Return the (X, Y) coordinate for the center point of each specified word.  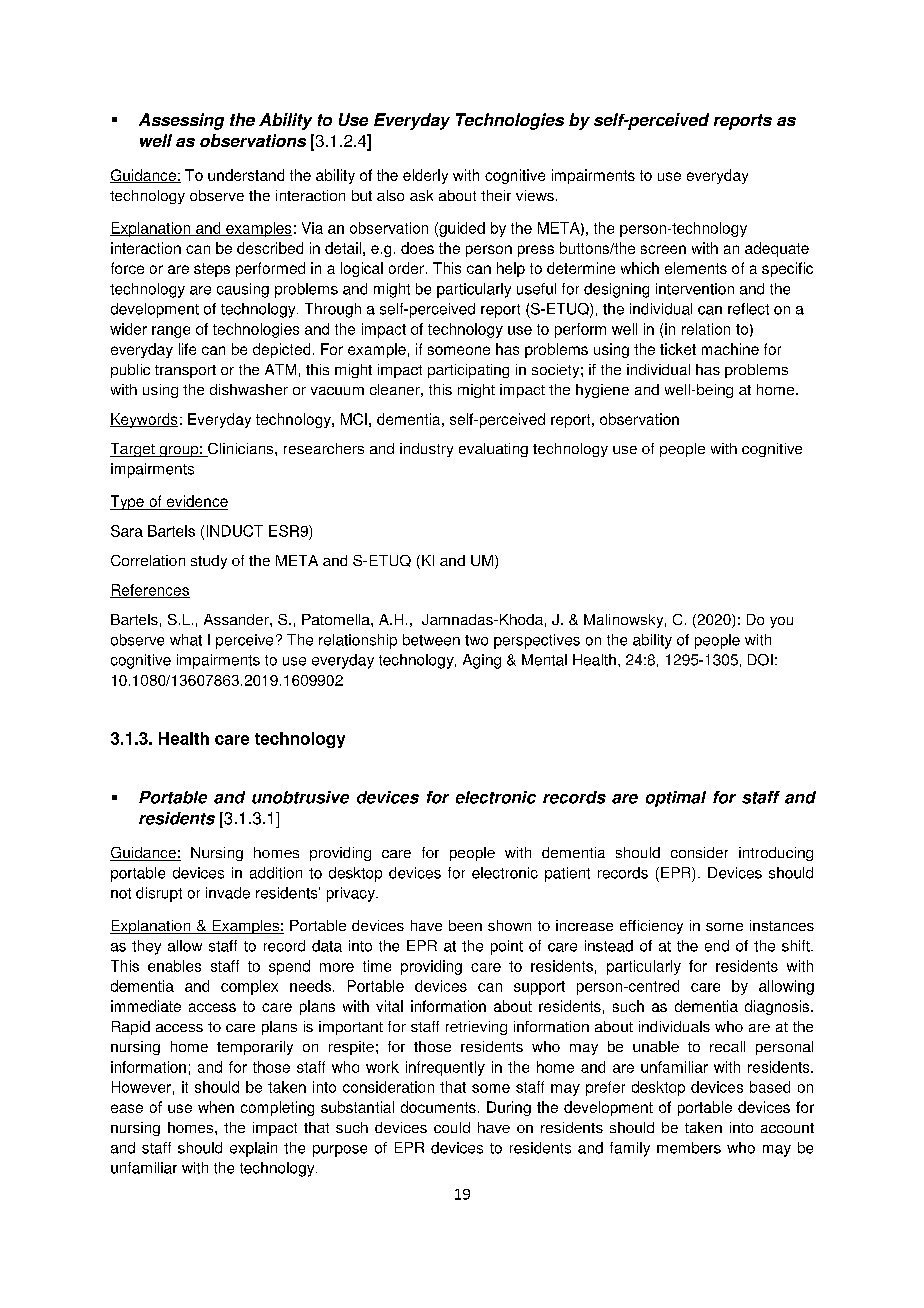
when (216, 1107)
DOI (760, 660)
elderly (425, 176)
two (476, 640)
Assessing (181, 121)
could (452, 1127)
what (186, 640)
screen (663, 249)
